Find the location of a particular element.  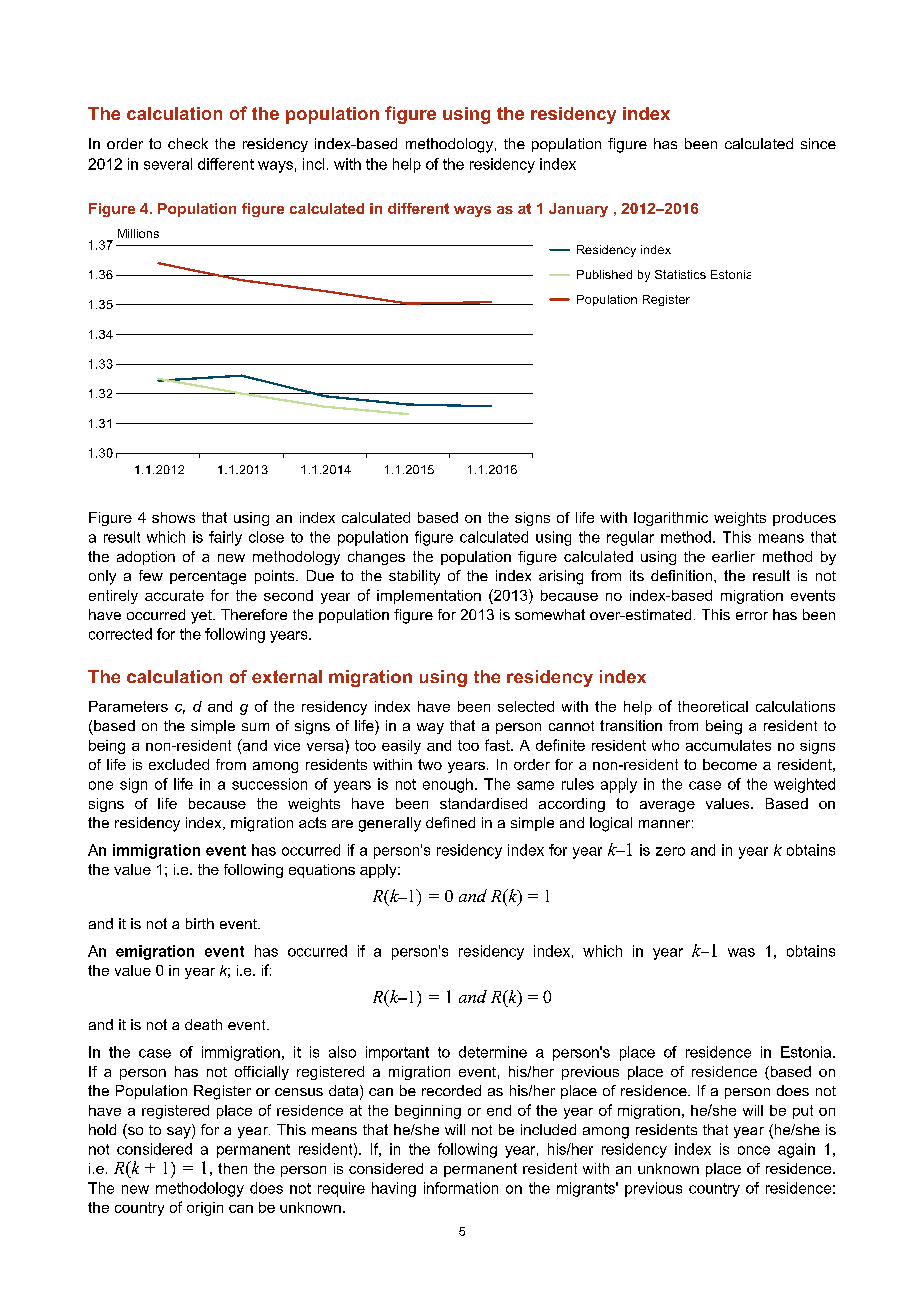

origin is located at coordinates (205, 1209).
